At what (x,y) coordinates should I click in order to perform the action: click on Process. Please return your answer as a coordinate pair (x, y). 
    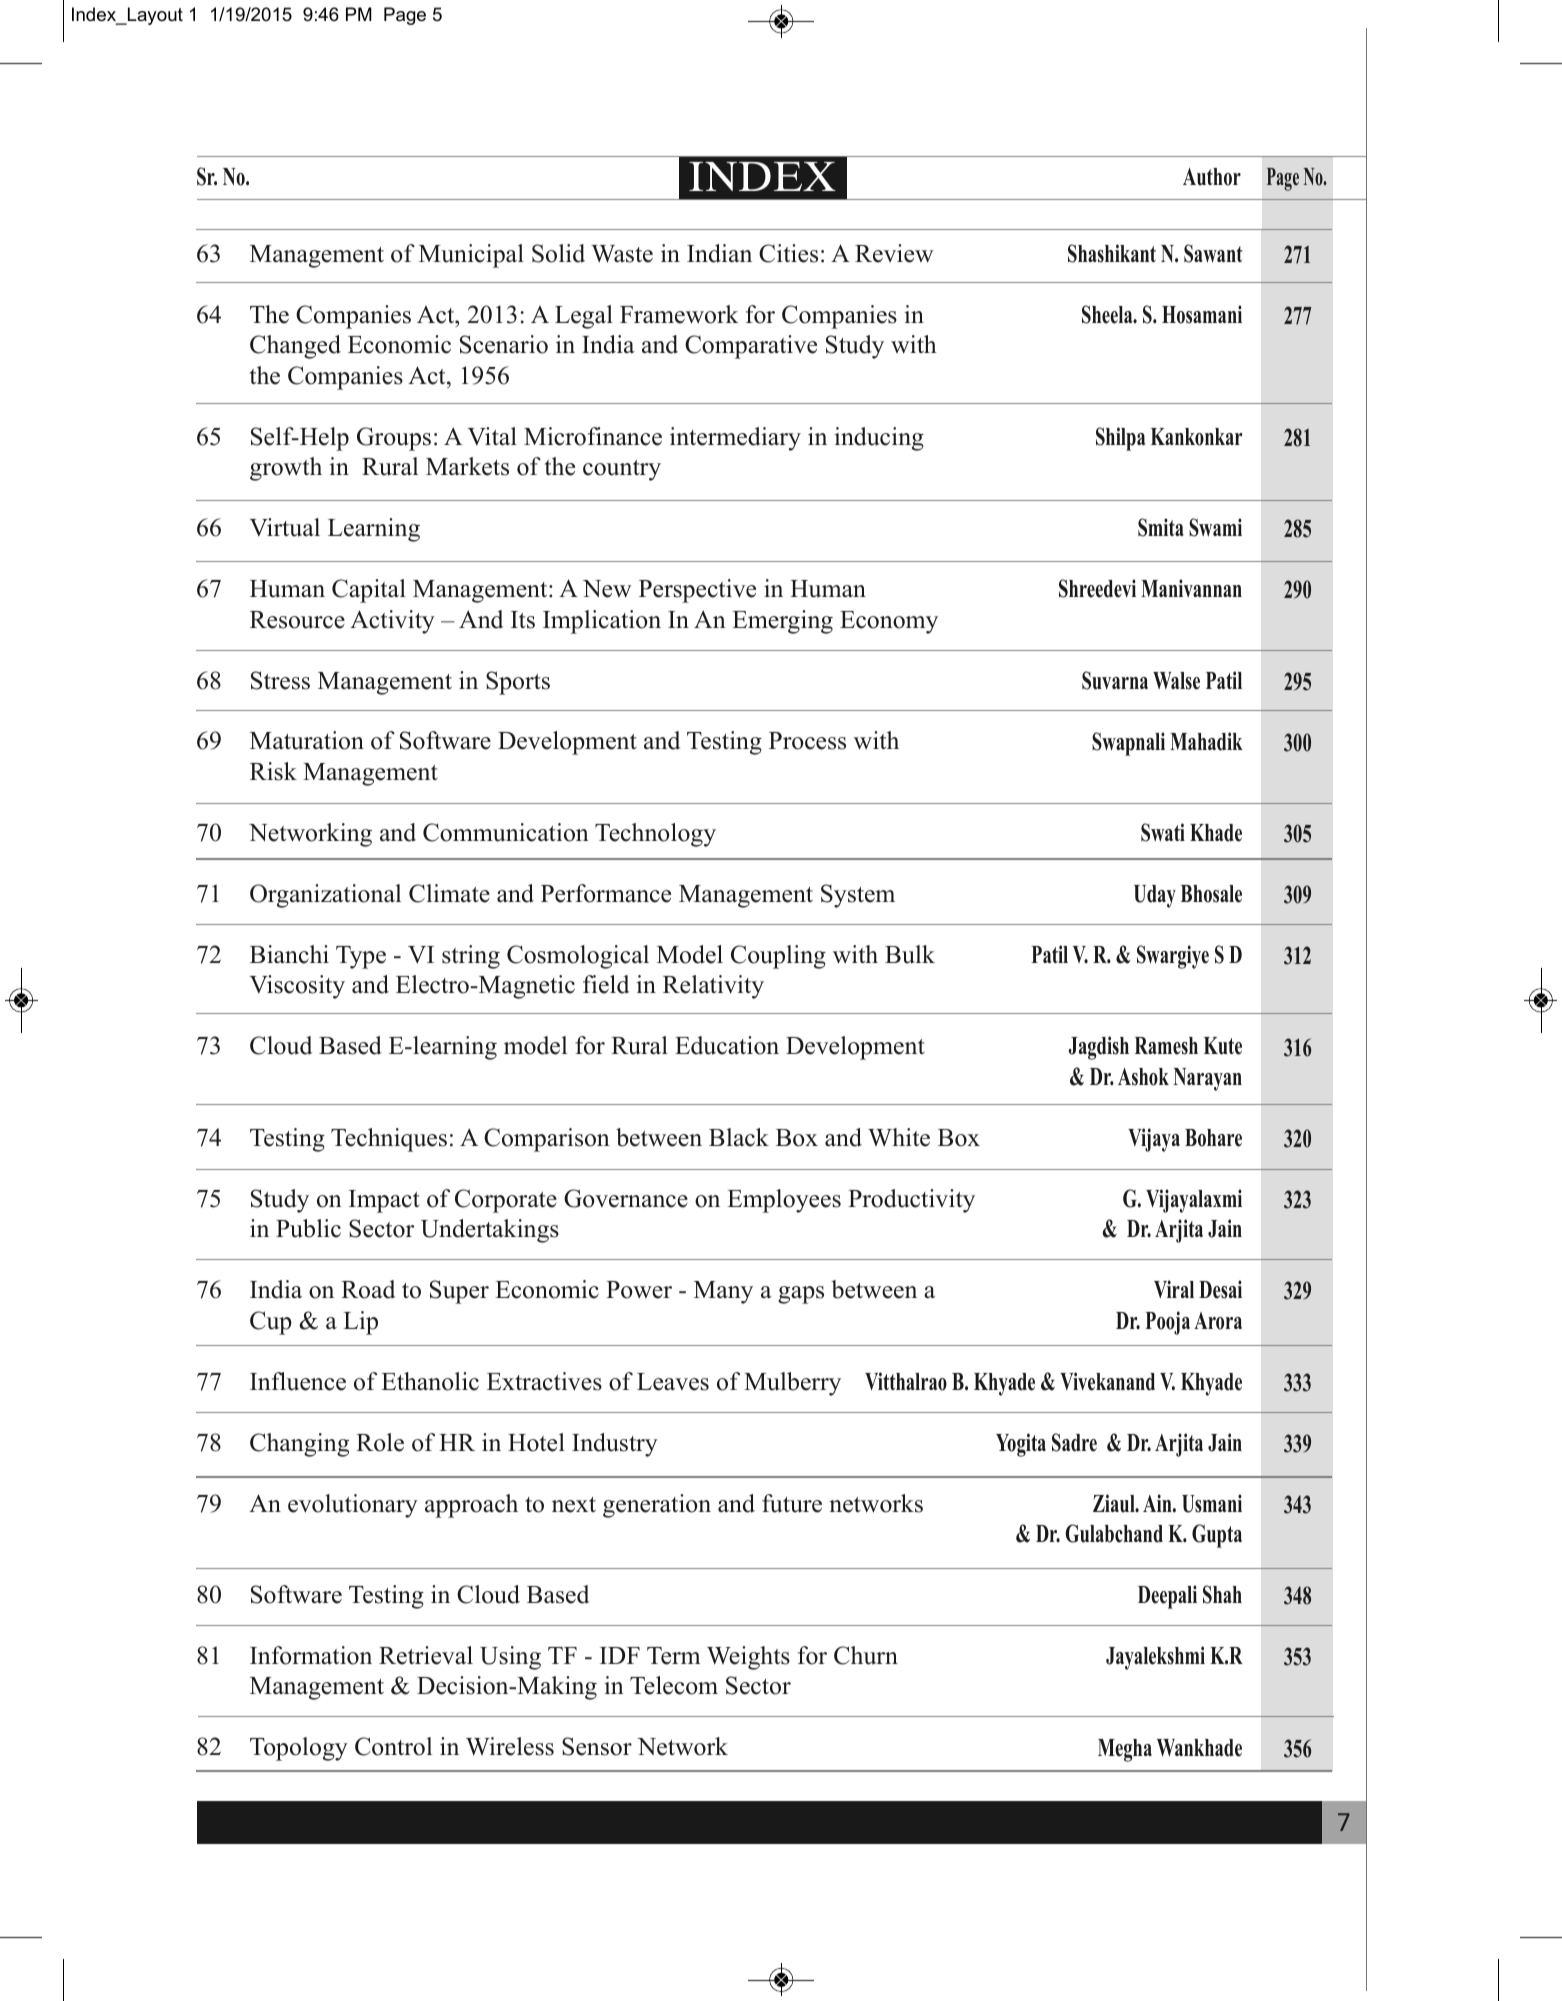
    Looking at the image, I should click on (807, 741).
